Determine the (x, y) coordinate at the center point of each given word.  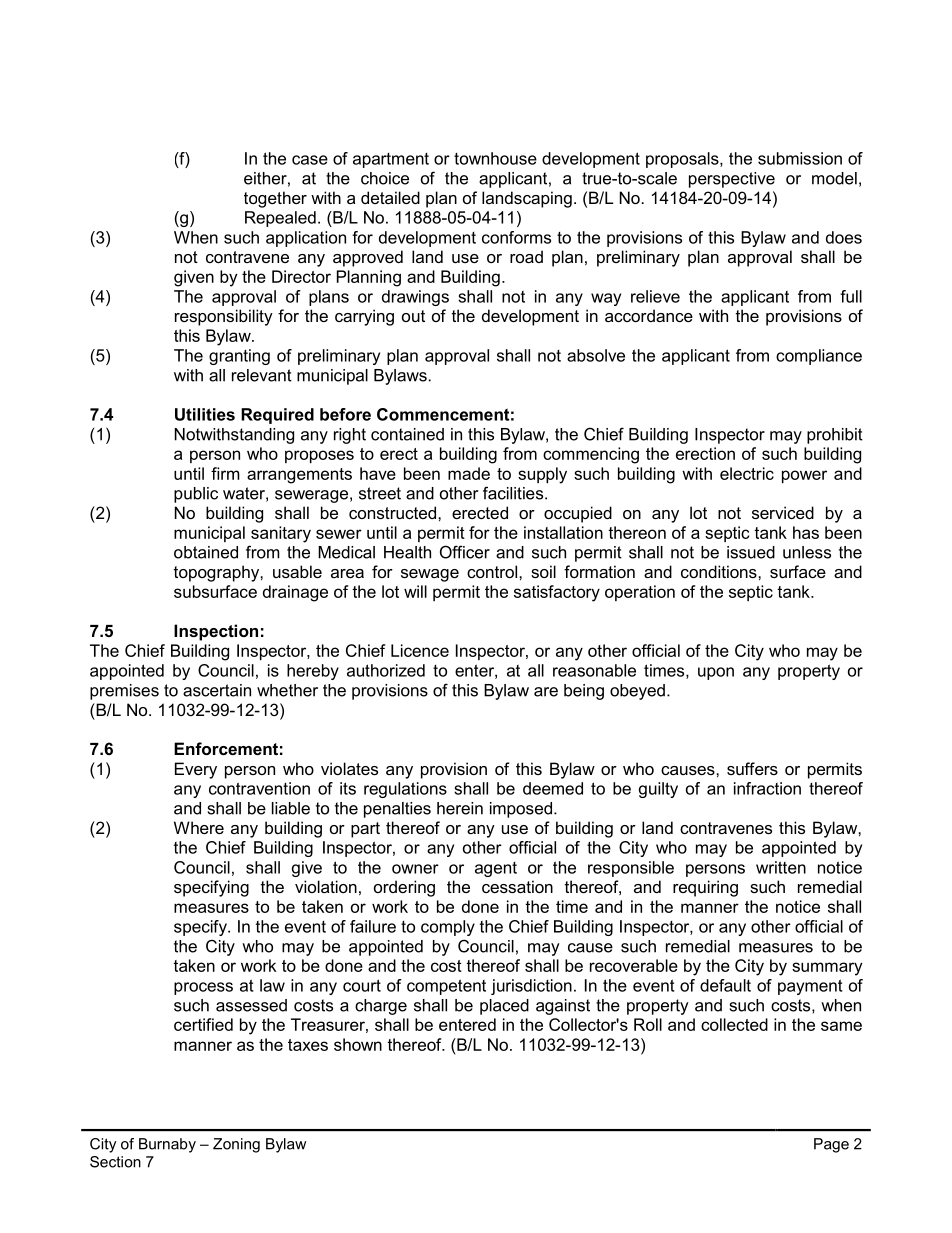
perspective (732, 180)
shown (358, 1044)
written (781, 867)
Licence (420, 650)
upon (716, 673)
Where (199, 827)
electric (747, 473)
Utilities (205, 414)
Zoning (236, 1145)
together (275, 199)
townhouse (495, 158)
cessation (517, 886)
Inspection (216, 632)
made (469, 473)
